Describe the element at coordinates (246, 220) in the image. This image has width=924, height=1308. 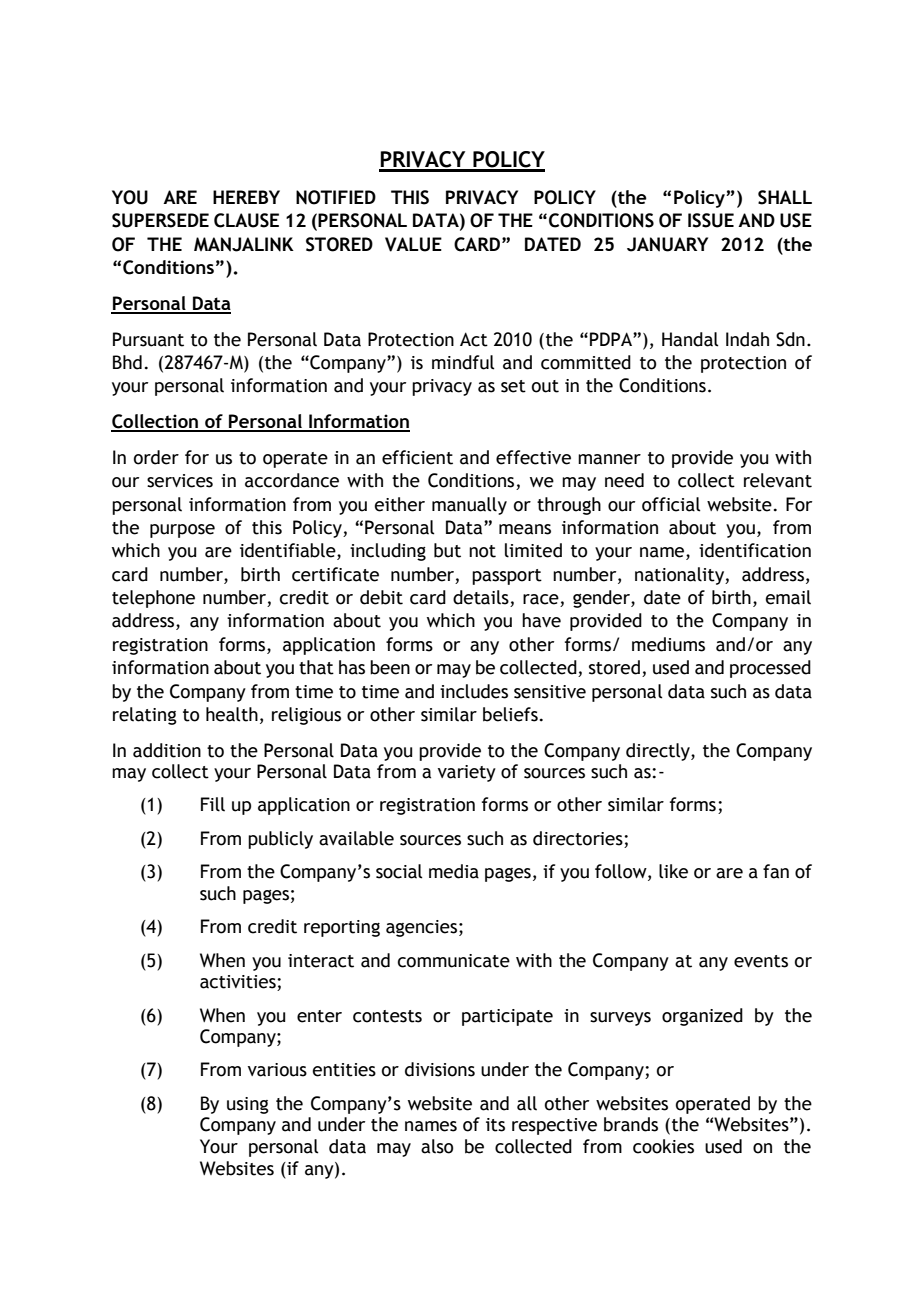
I see `CLAUSE` at that location.
